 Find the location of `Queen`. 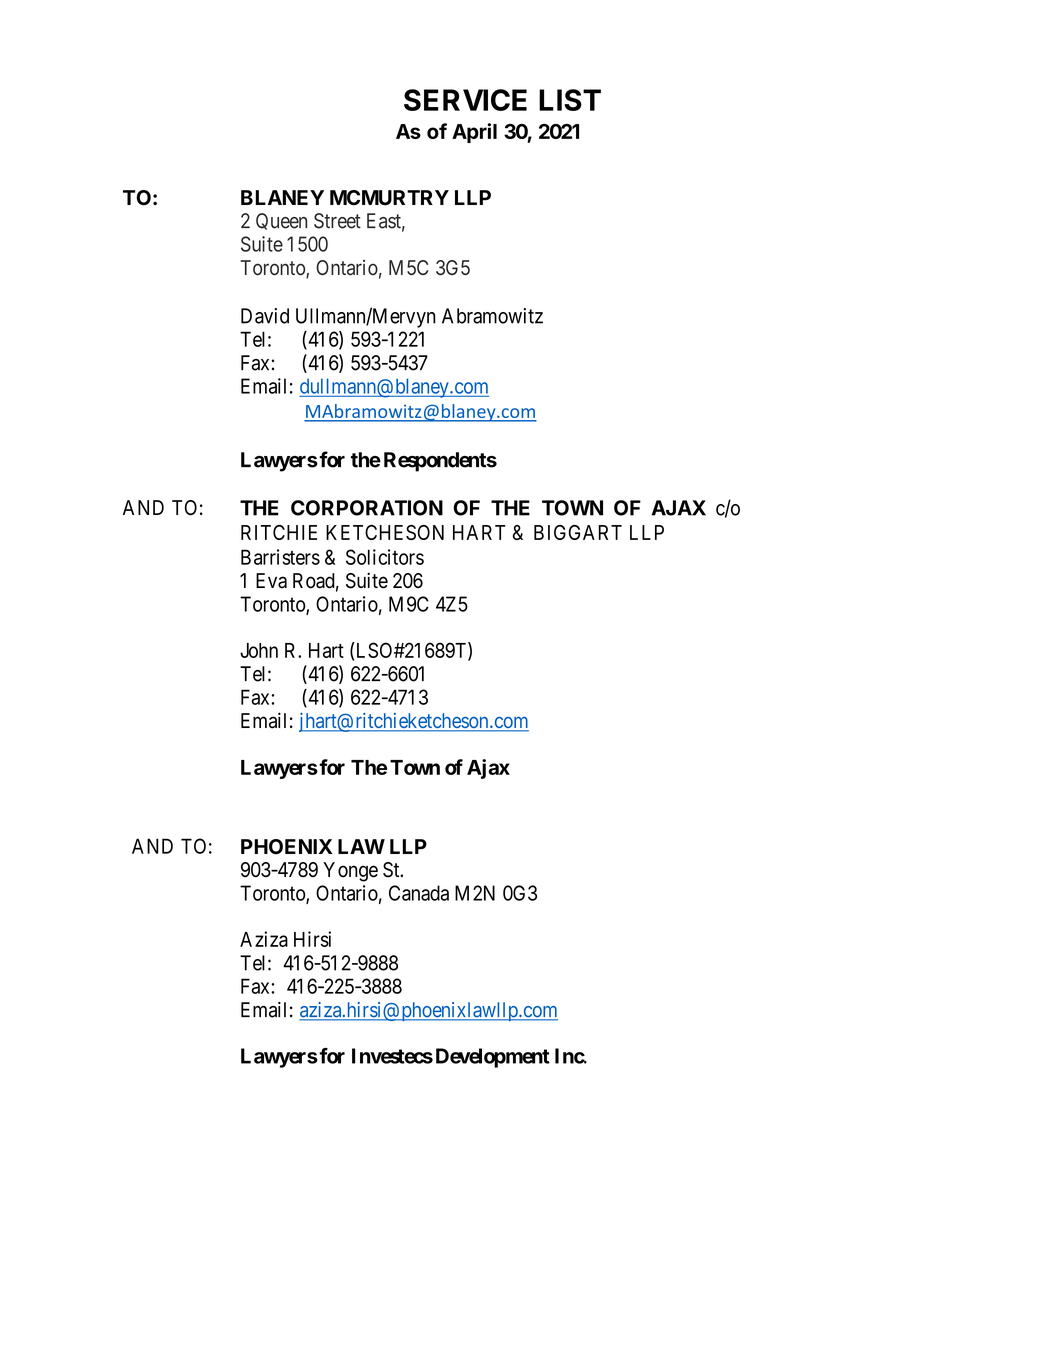

Queen is located at coordinates (281, 221).
